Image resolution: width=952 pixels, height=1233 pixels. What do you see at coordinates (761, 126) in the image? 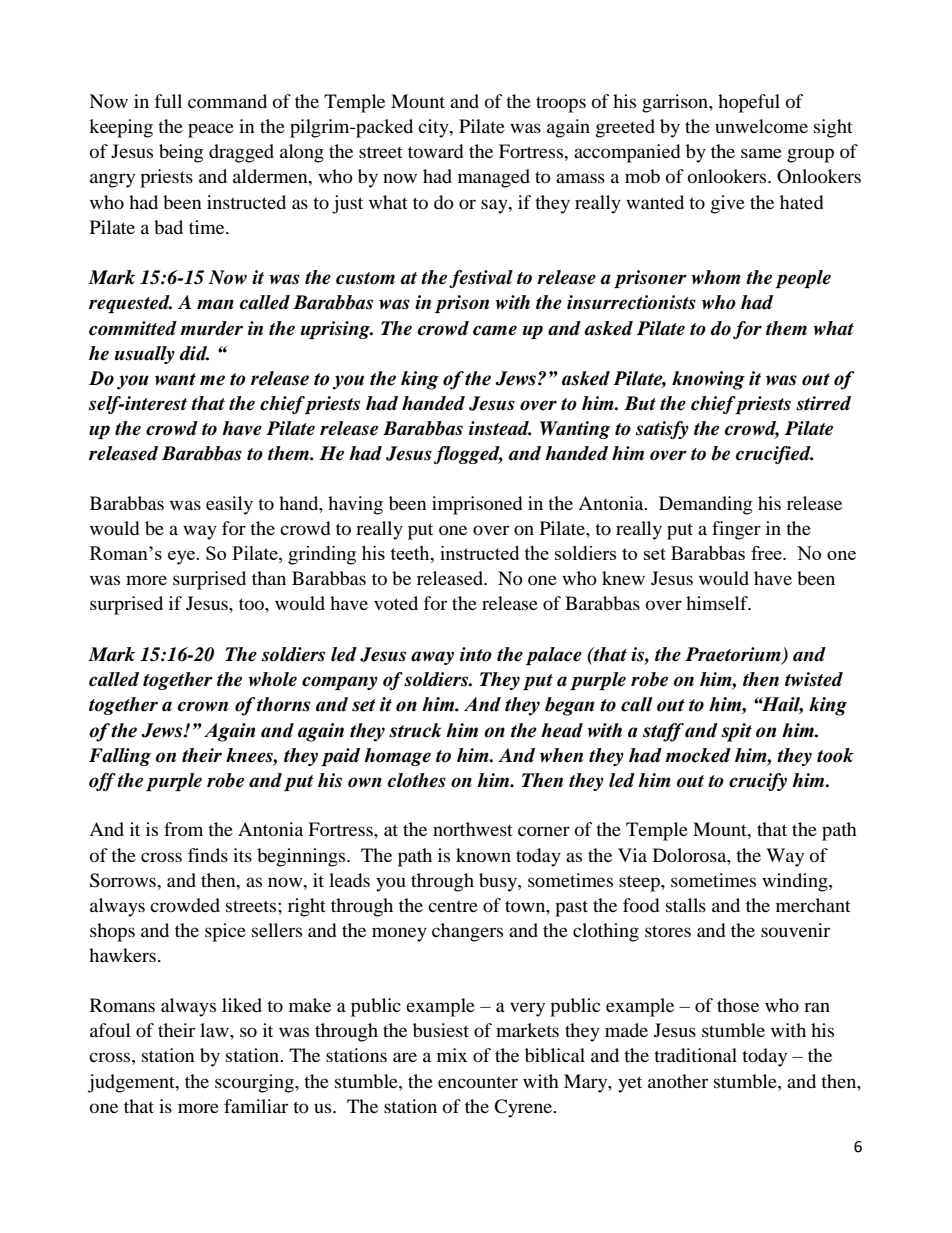
I see `unwelcome` at bounding box center [761, 126].
